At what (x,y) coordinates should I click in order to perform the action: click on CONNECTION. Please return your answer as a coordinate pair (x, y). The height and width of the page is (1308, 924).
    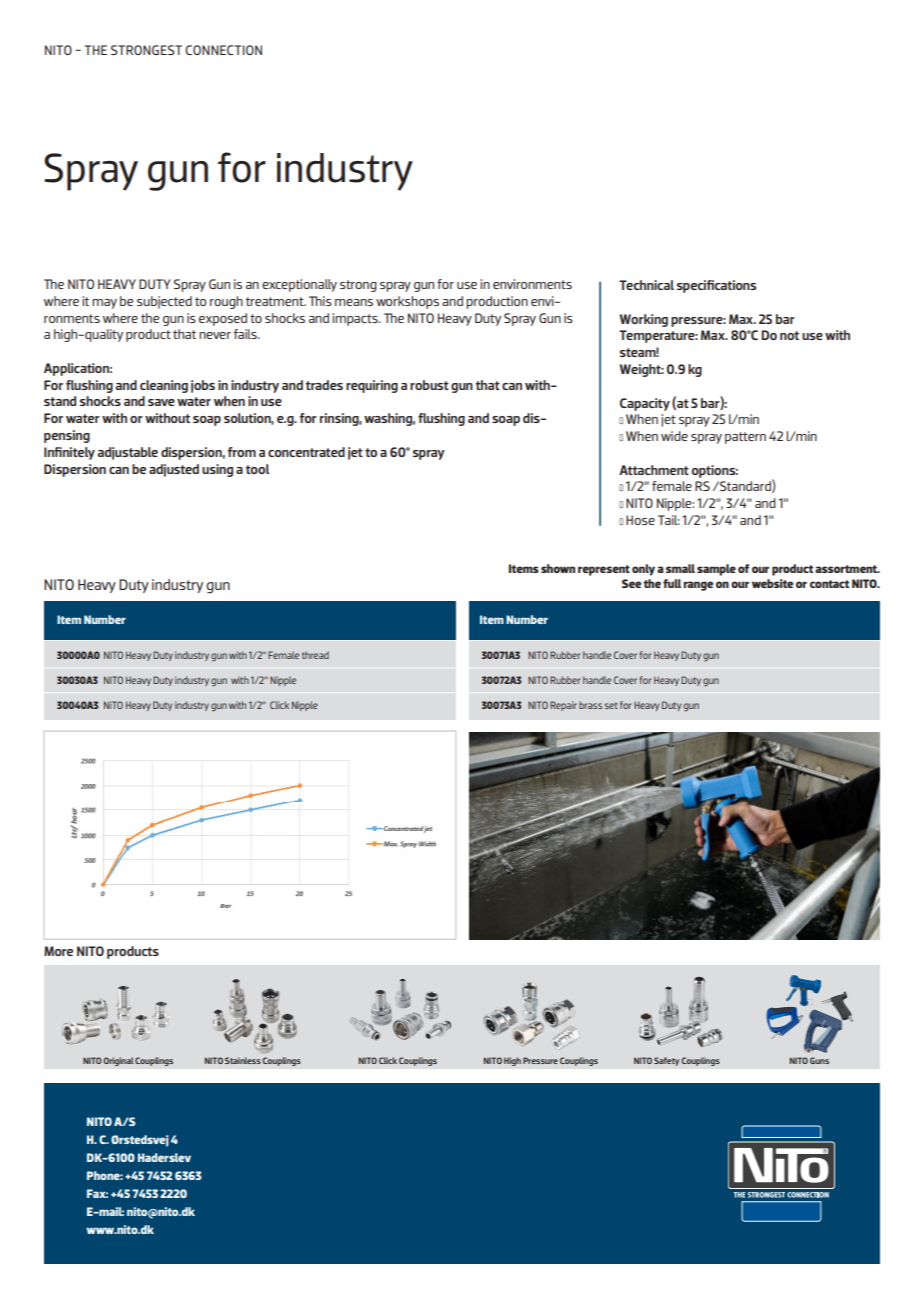
    Looking at the image, I should click on (223, 50).
